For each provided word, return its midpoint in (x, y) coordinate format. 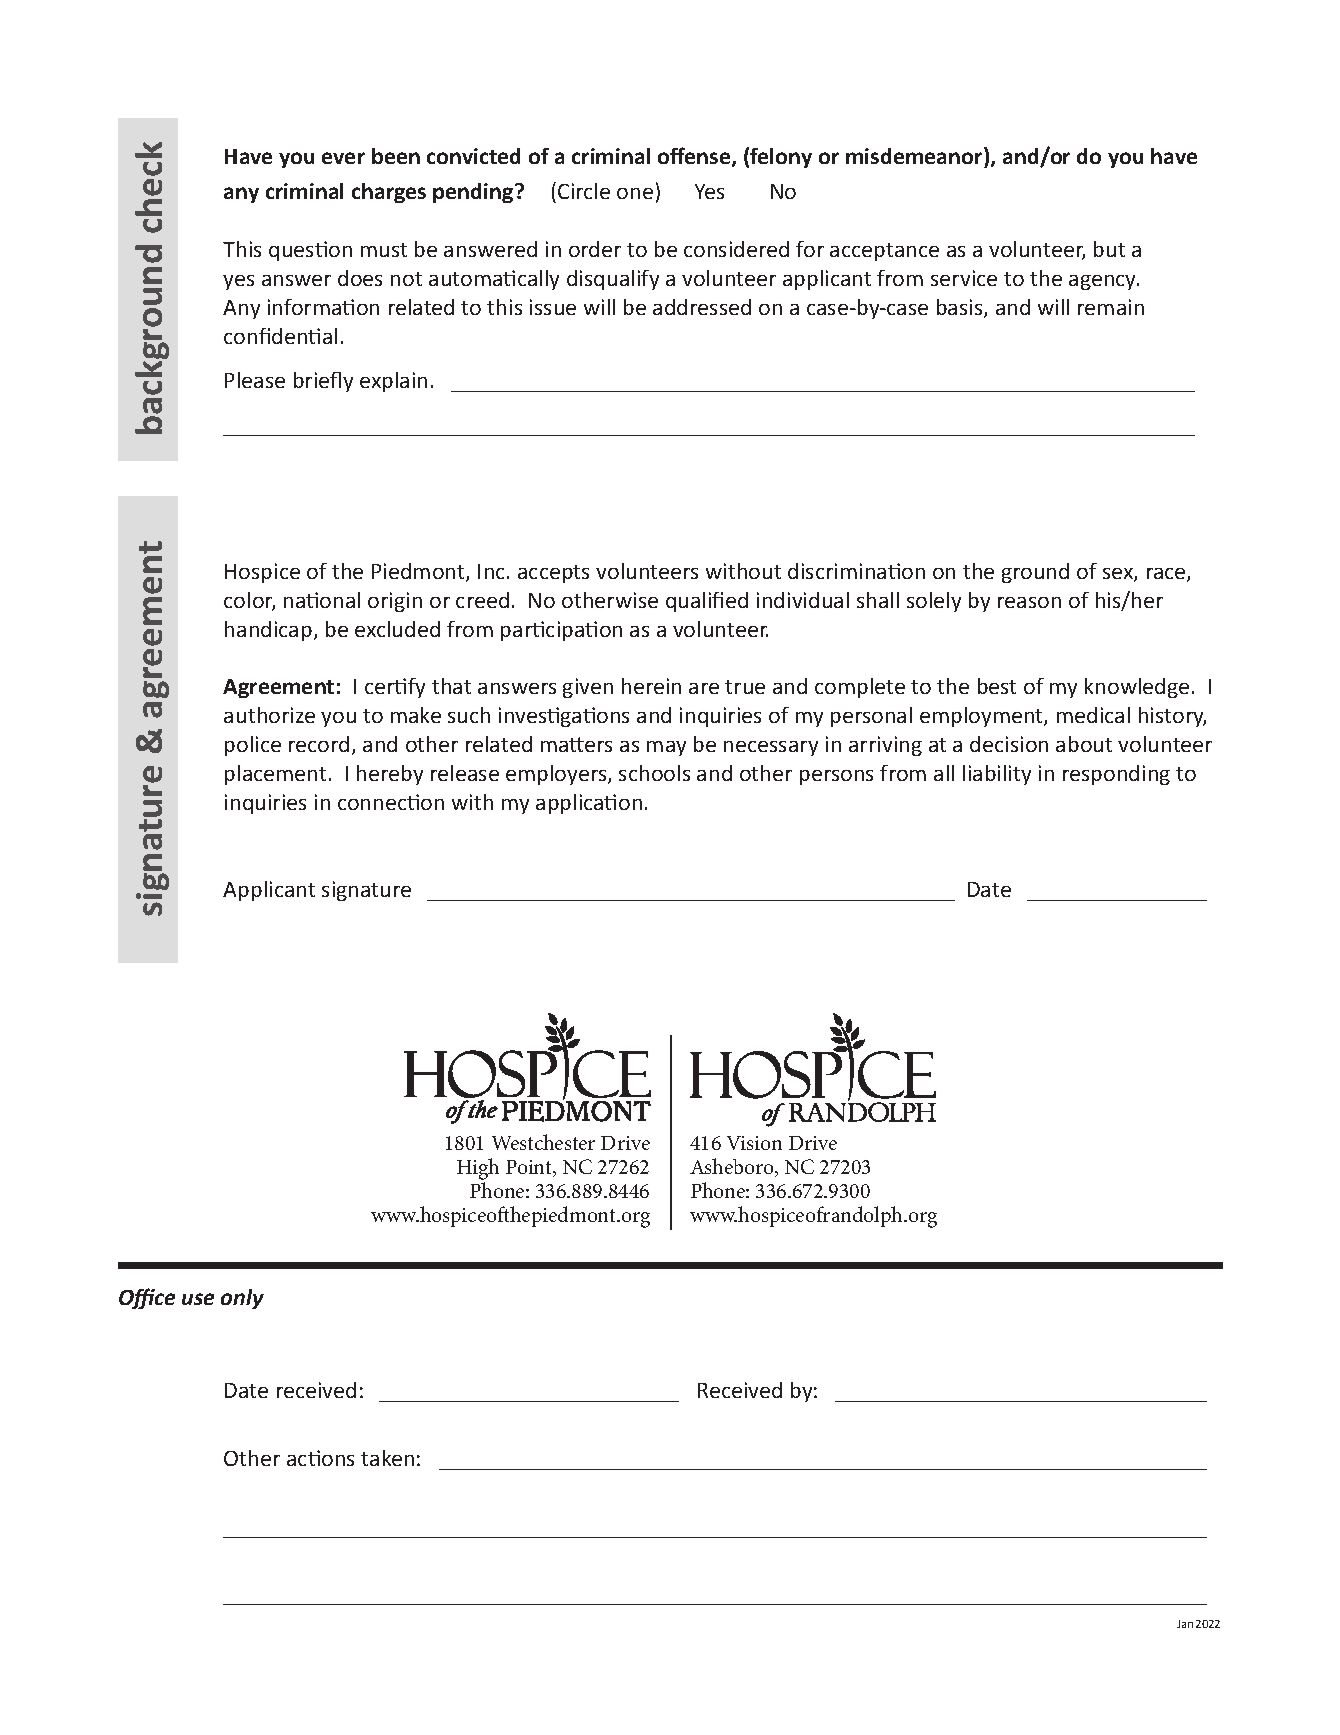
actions (320, 1458)
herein (651, 686)
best (997, 686)
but (1109, 249)
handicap (268, 631)
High (478, 1169)
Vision (754, 1143)
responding (1116, 775)
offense (695, 157)
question (310, 251)
